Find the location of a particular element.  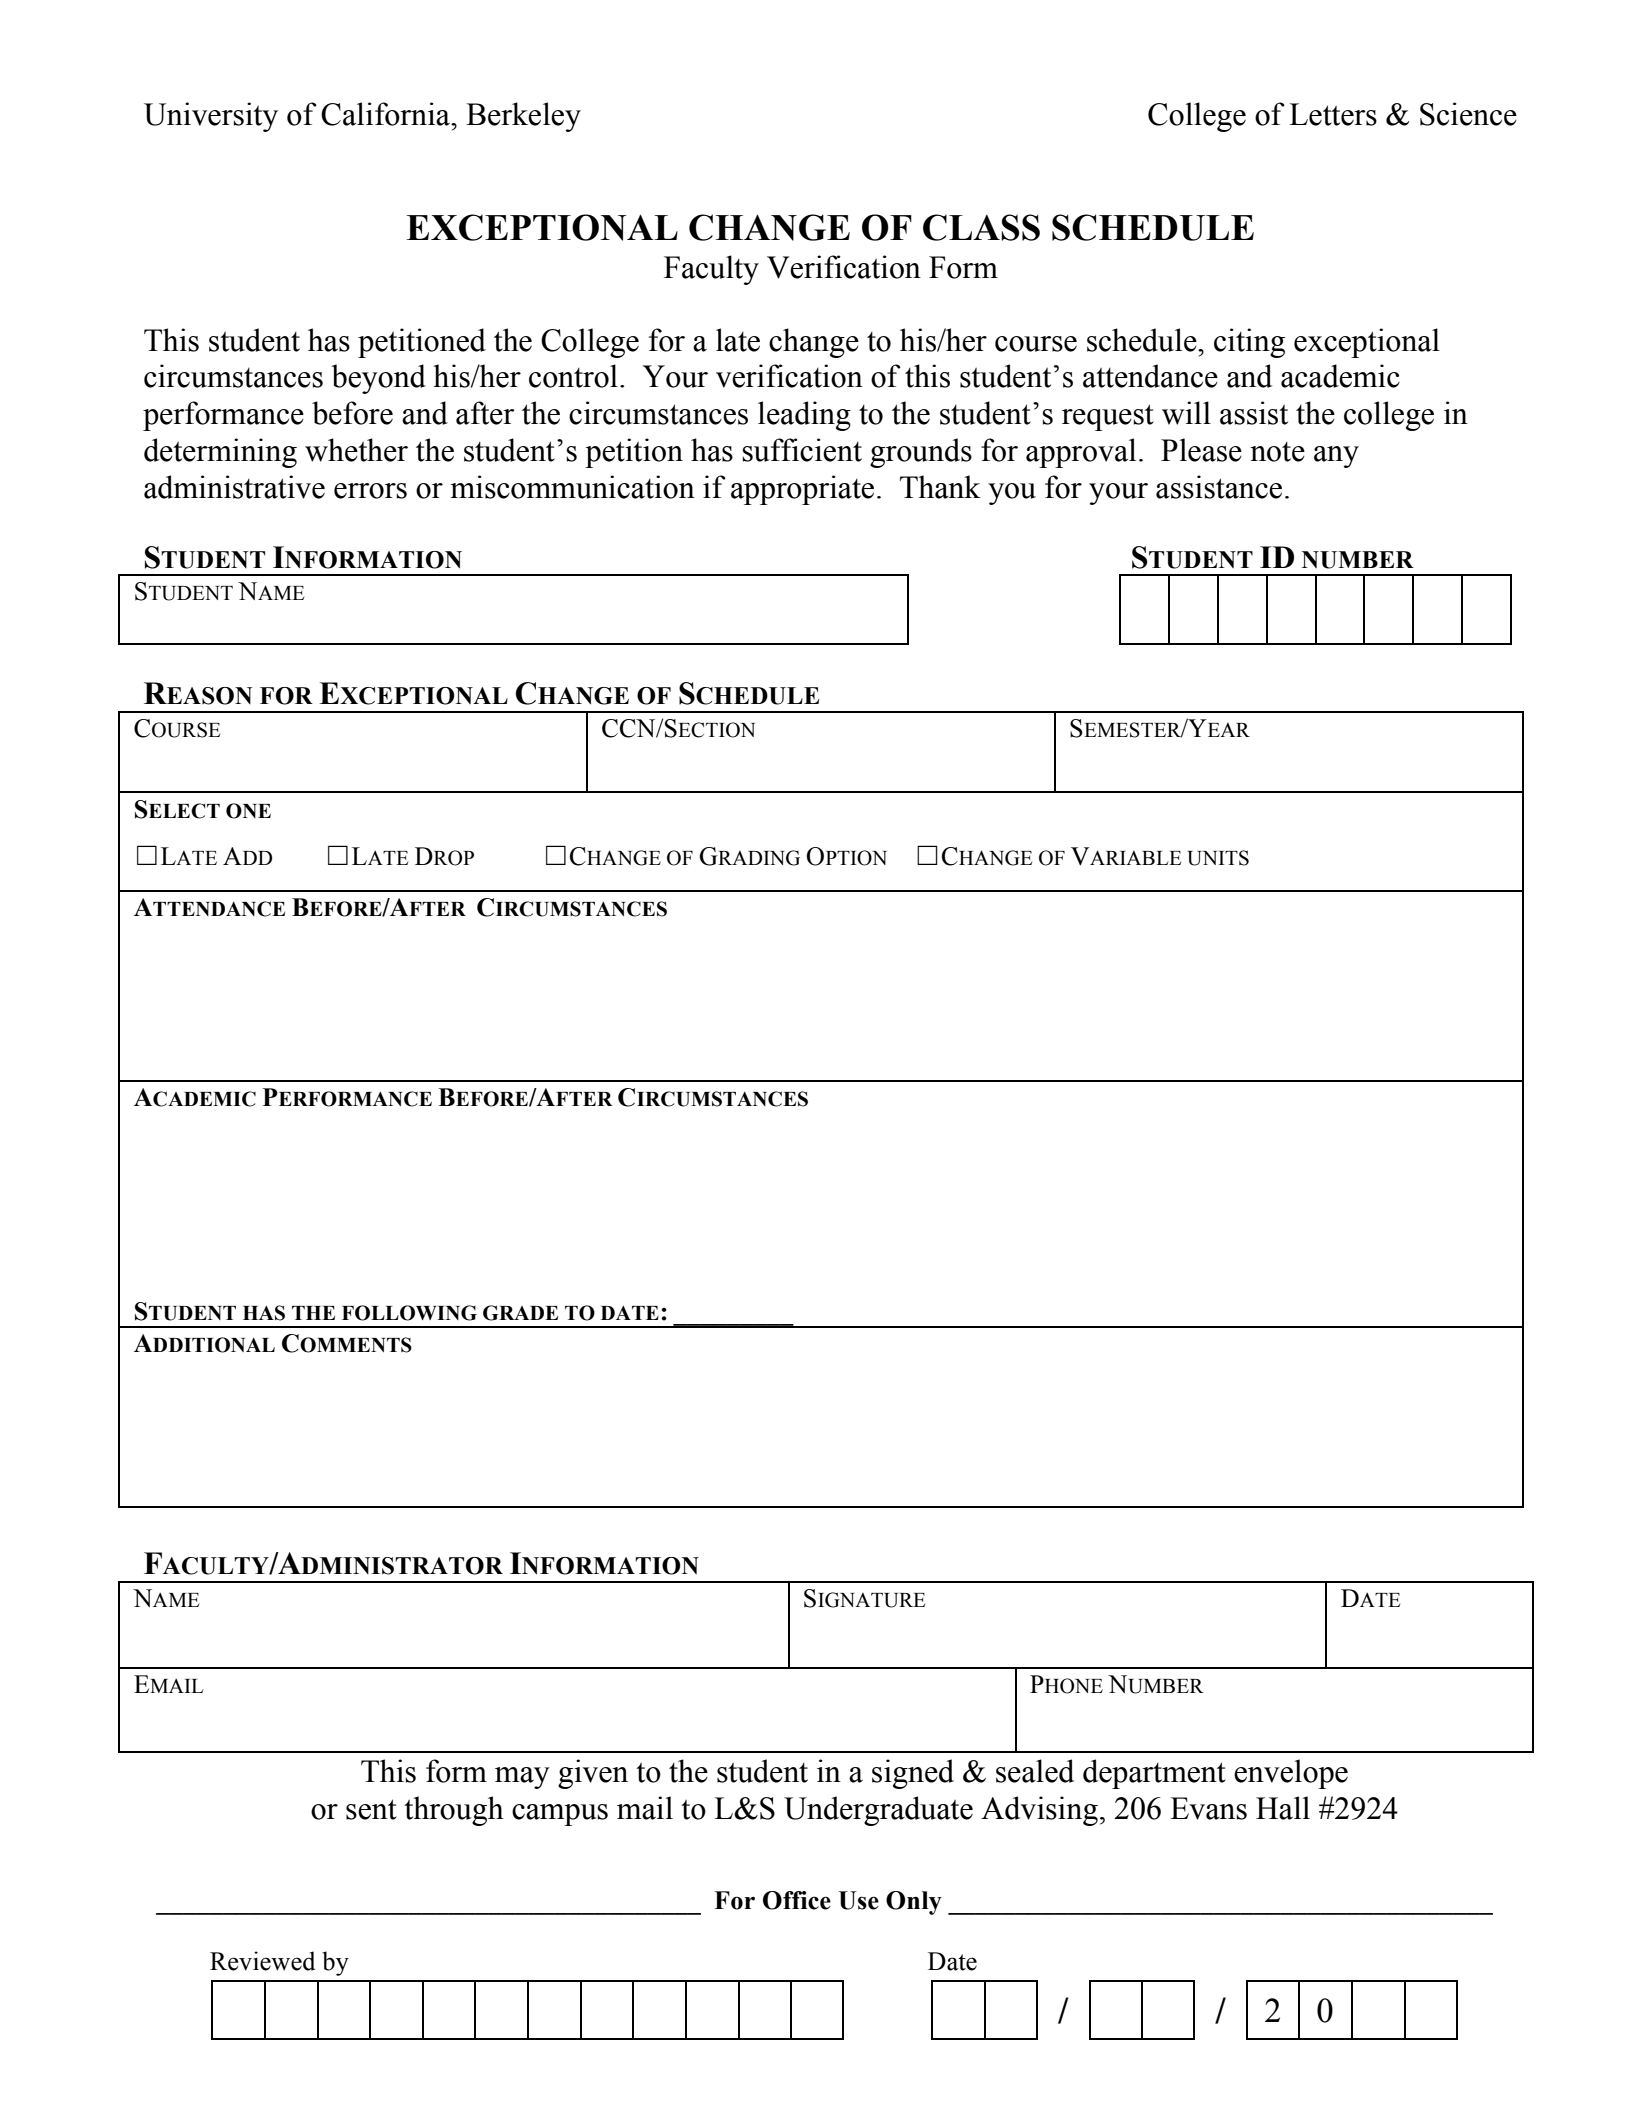

UNITS is located at coordinates (1218, 858).
